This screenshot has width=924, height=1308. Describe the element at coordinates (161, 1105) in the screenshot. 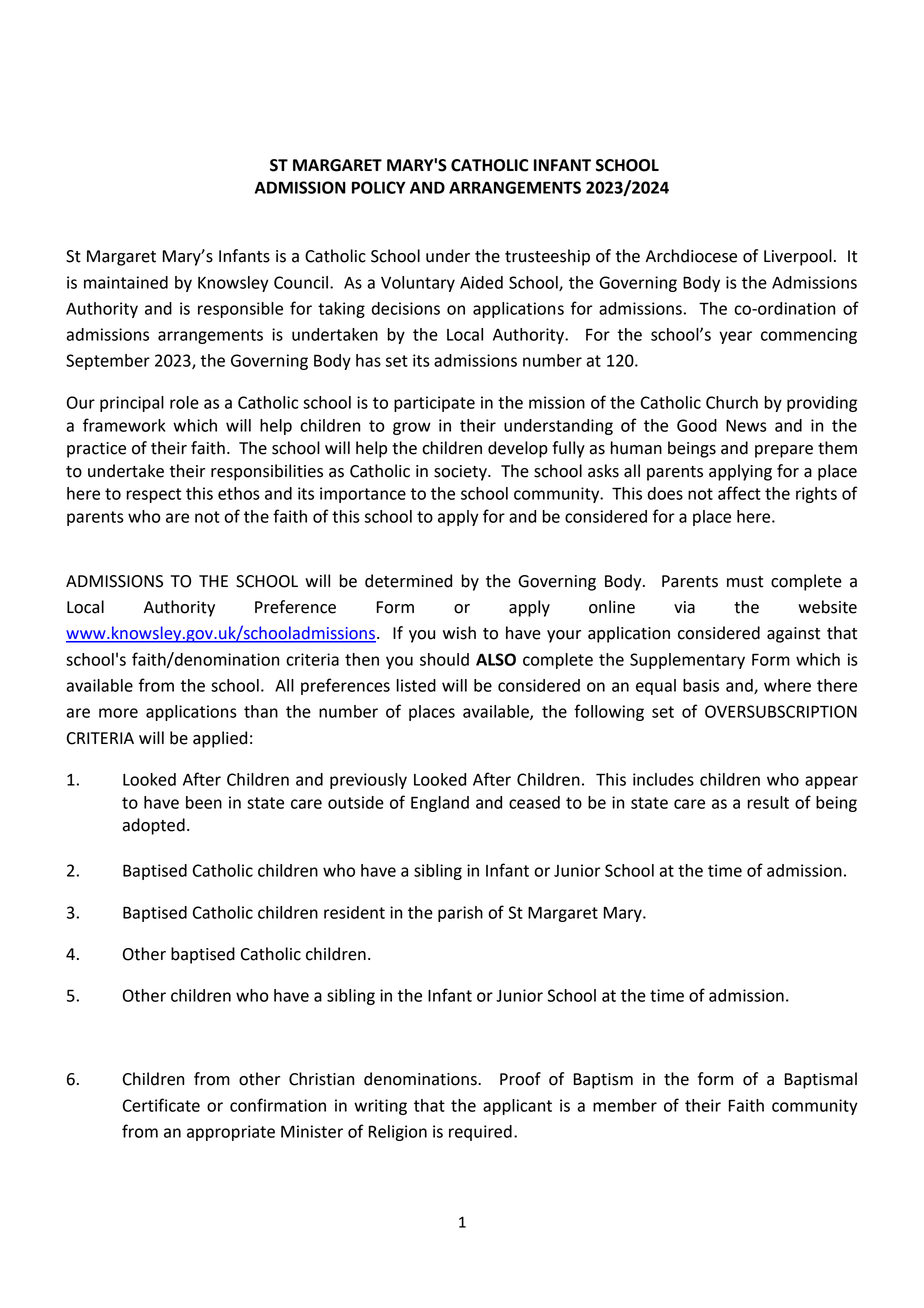

I see `Certificate` at that location.
